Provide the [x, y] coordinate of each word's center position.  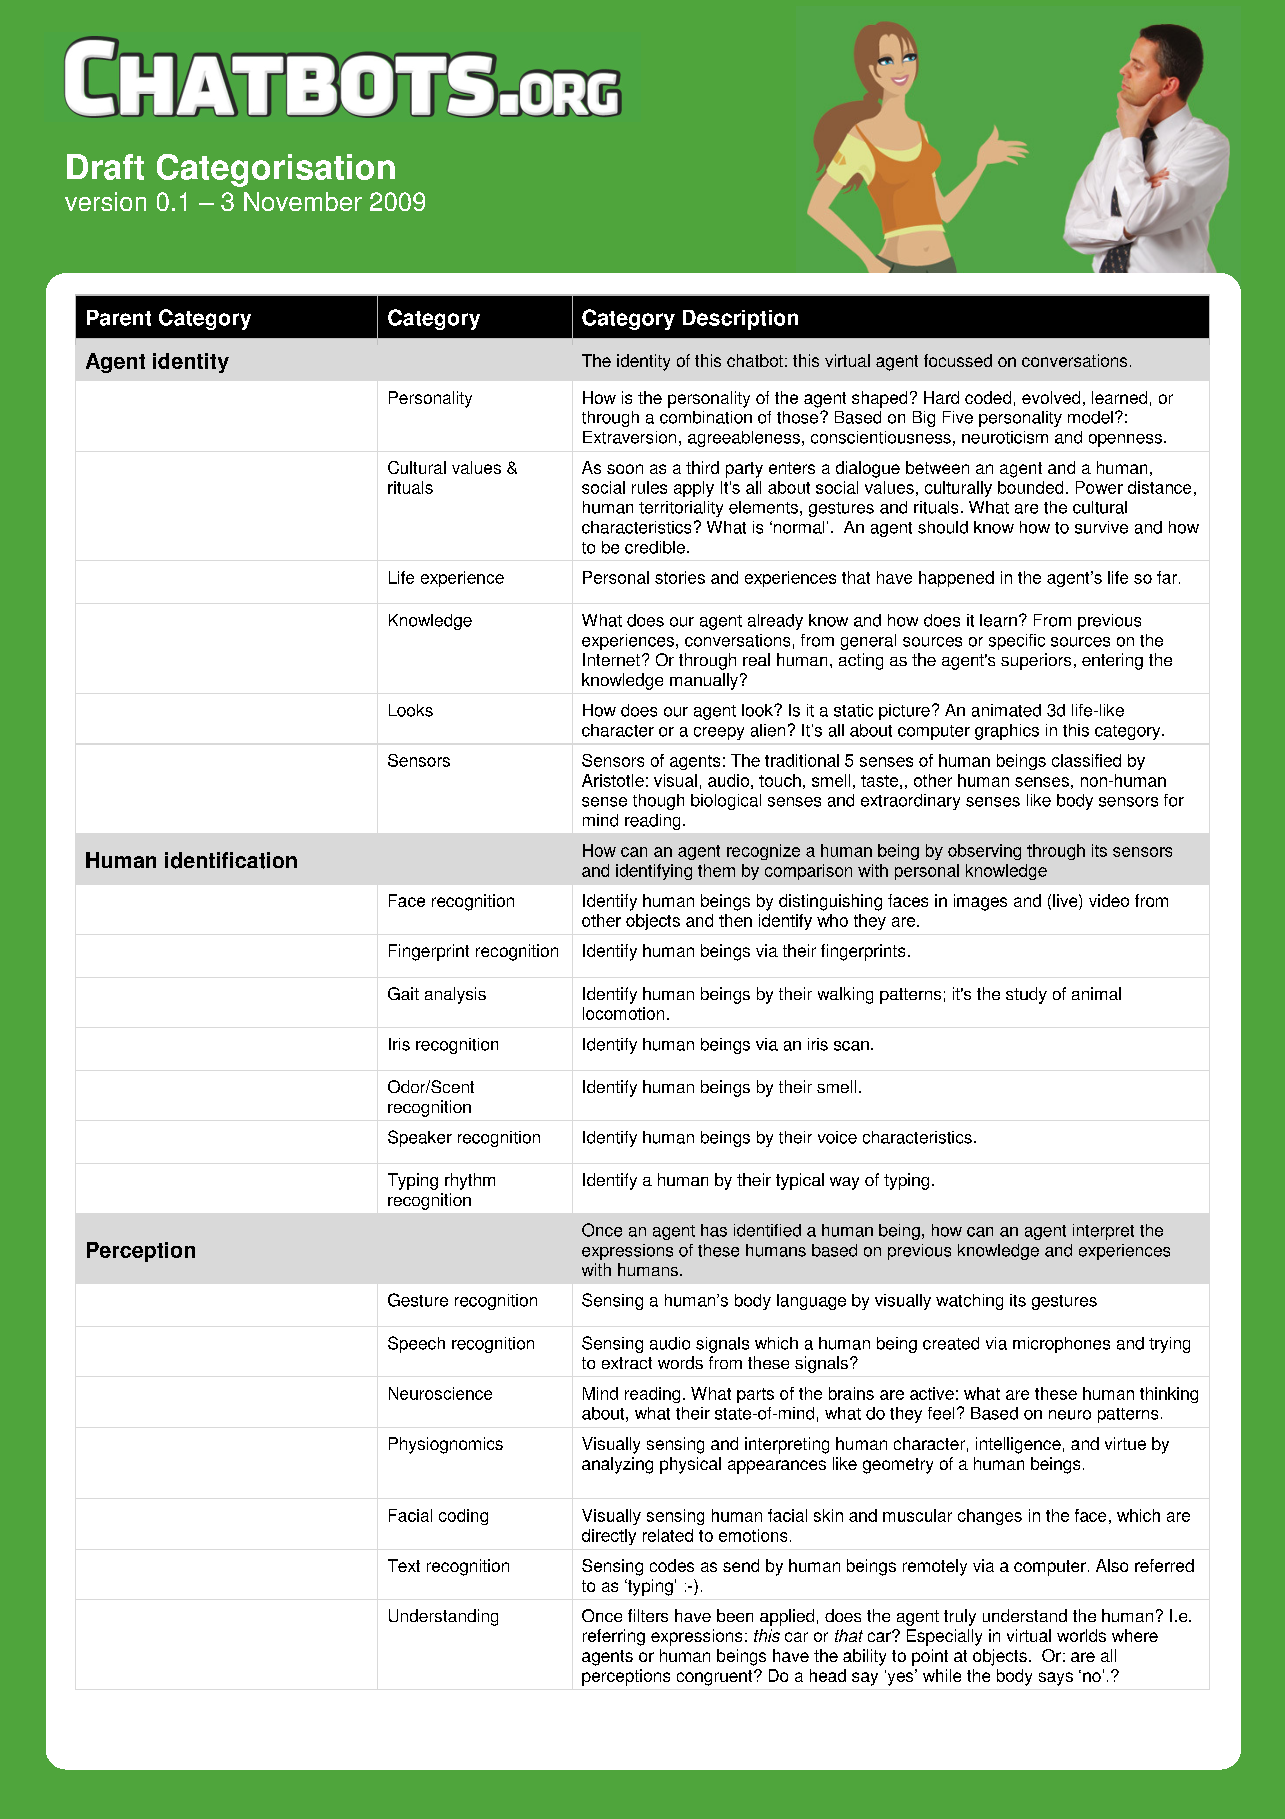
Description [740, 320]
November [303, 201]
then [735, 920]
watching [969, 1302]
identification [231, 860]
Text [404, 1565]
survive [1101, 527]
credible [655, 547]
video [1109, 900]
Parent [119, 318]
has [714, 1230]
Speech [416, 1344]
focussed [958, 360]
